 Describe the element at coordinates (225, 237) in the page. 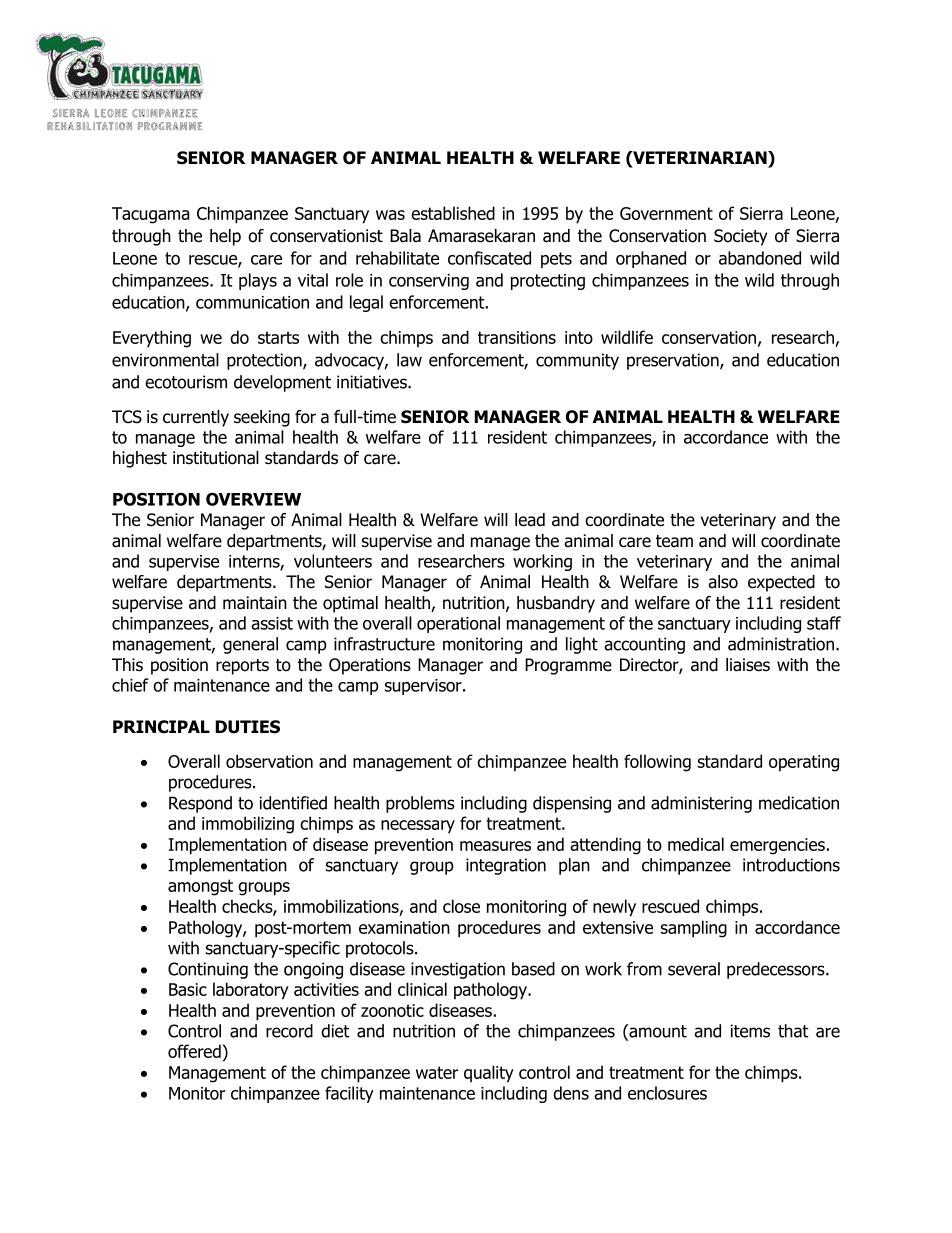

I see `help` at that location.
